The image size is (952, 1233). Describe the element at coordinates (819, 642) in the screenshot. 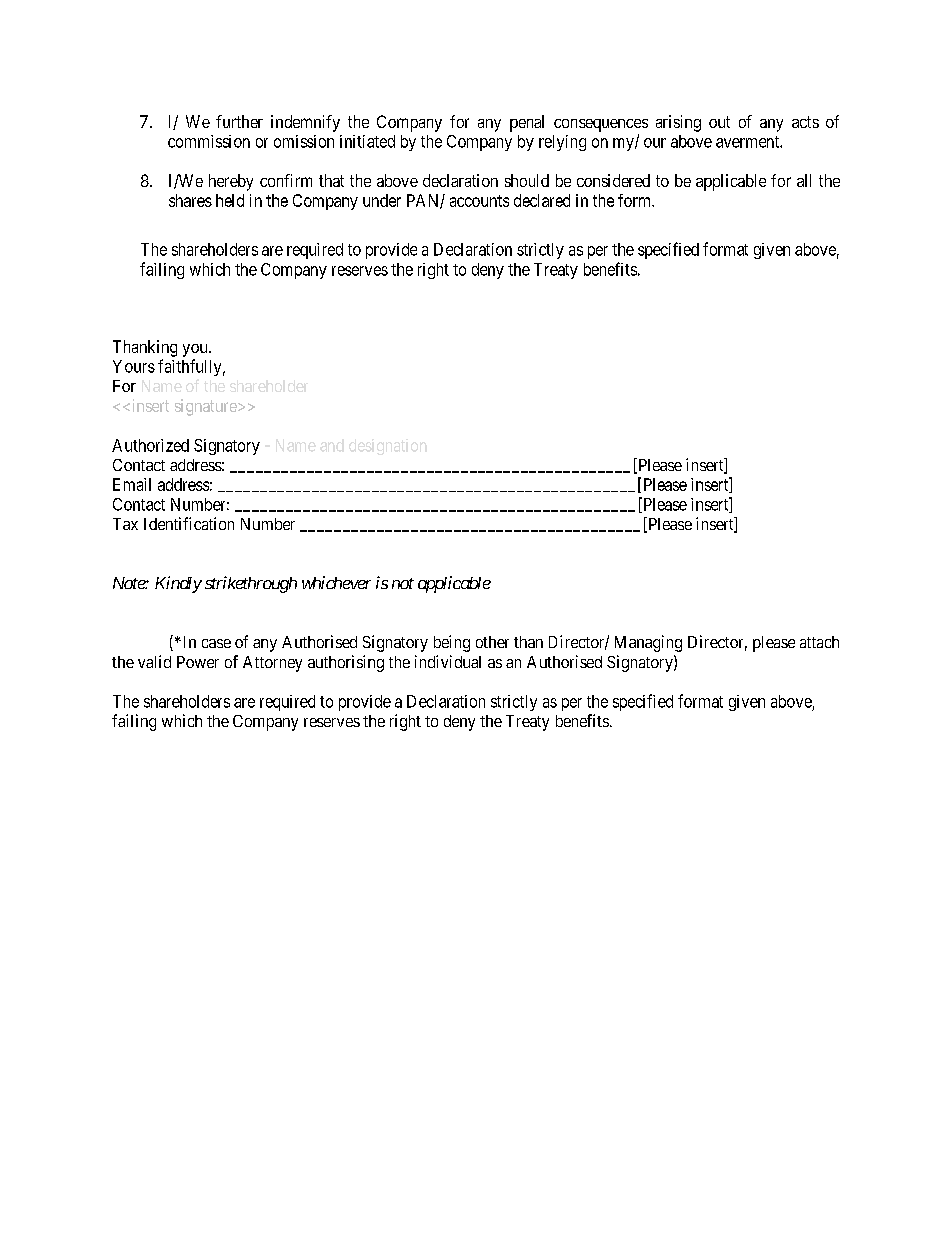

I see `attach` at that location.
